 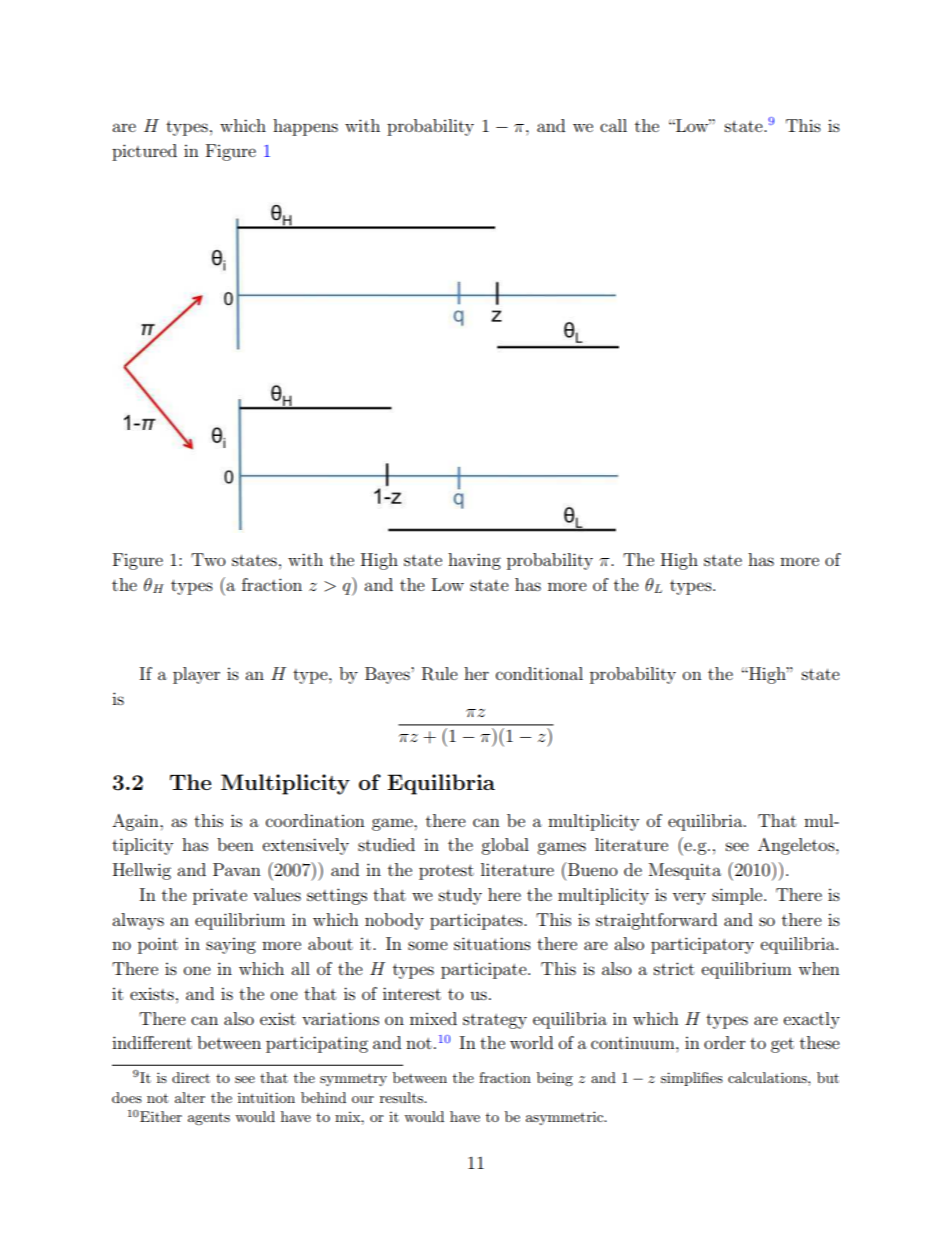 I want to click on call, so click(x=613, y=125).
